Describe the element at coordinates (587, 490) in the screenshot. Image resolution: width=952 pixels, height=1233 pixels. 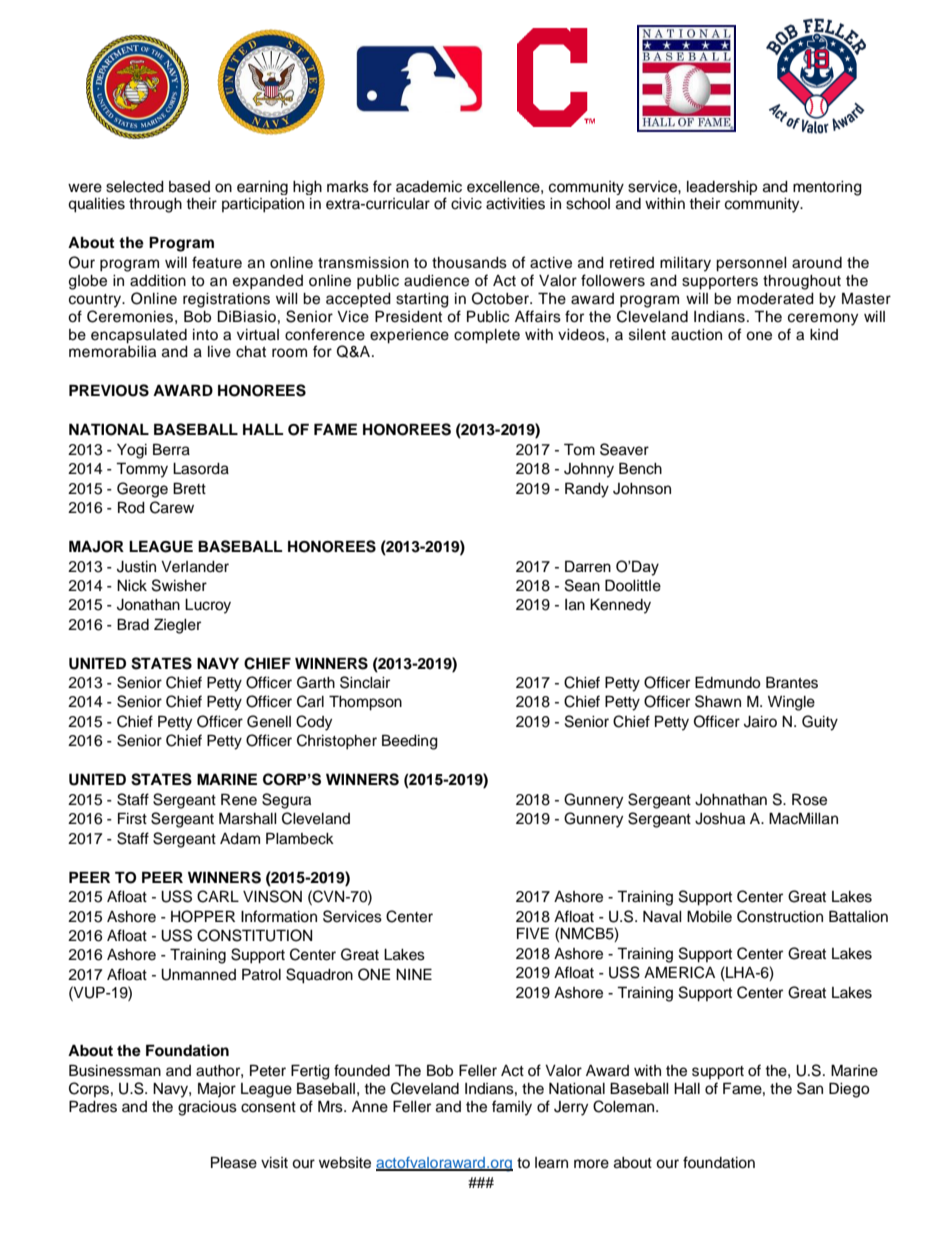
I see `Randy` at that location.
